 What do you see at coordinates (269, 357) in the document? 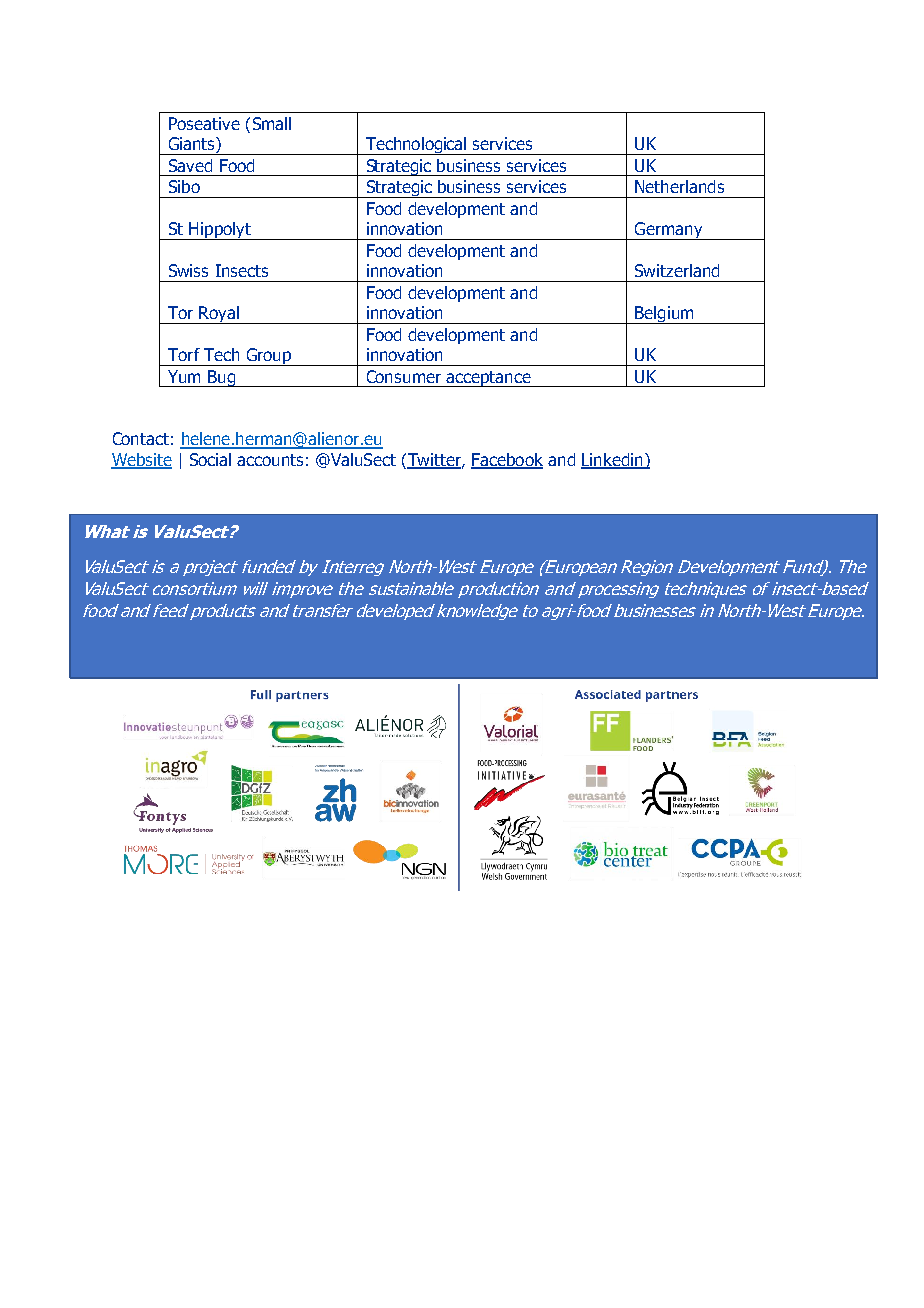
I see `Group` at bounding box center [269, 357].
